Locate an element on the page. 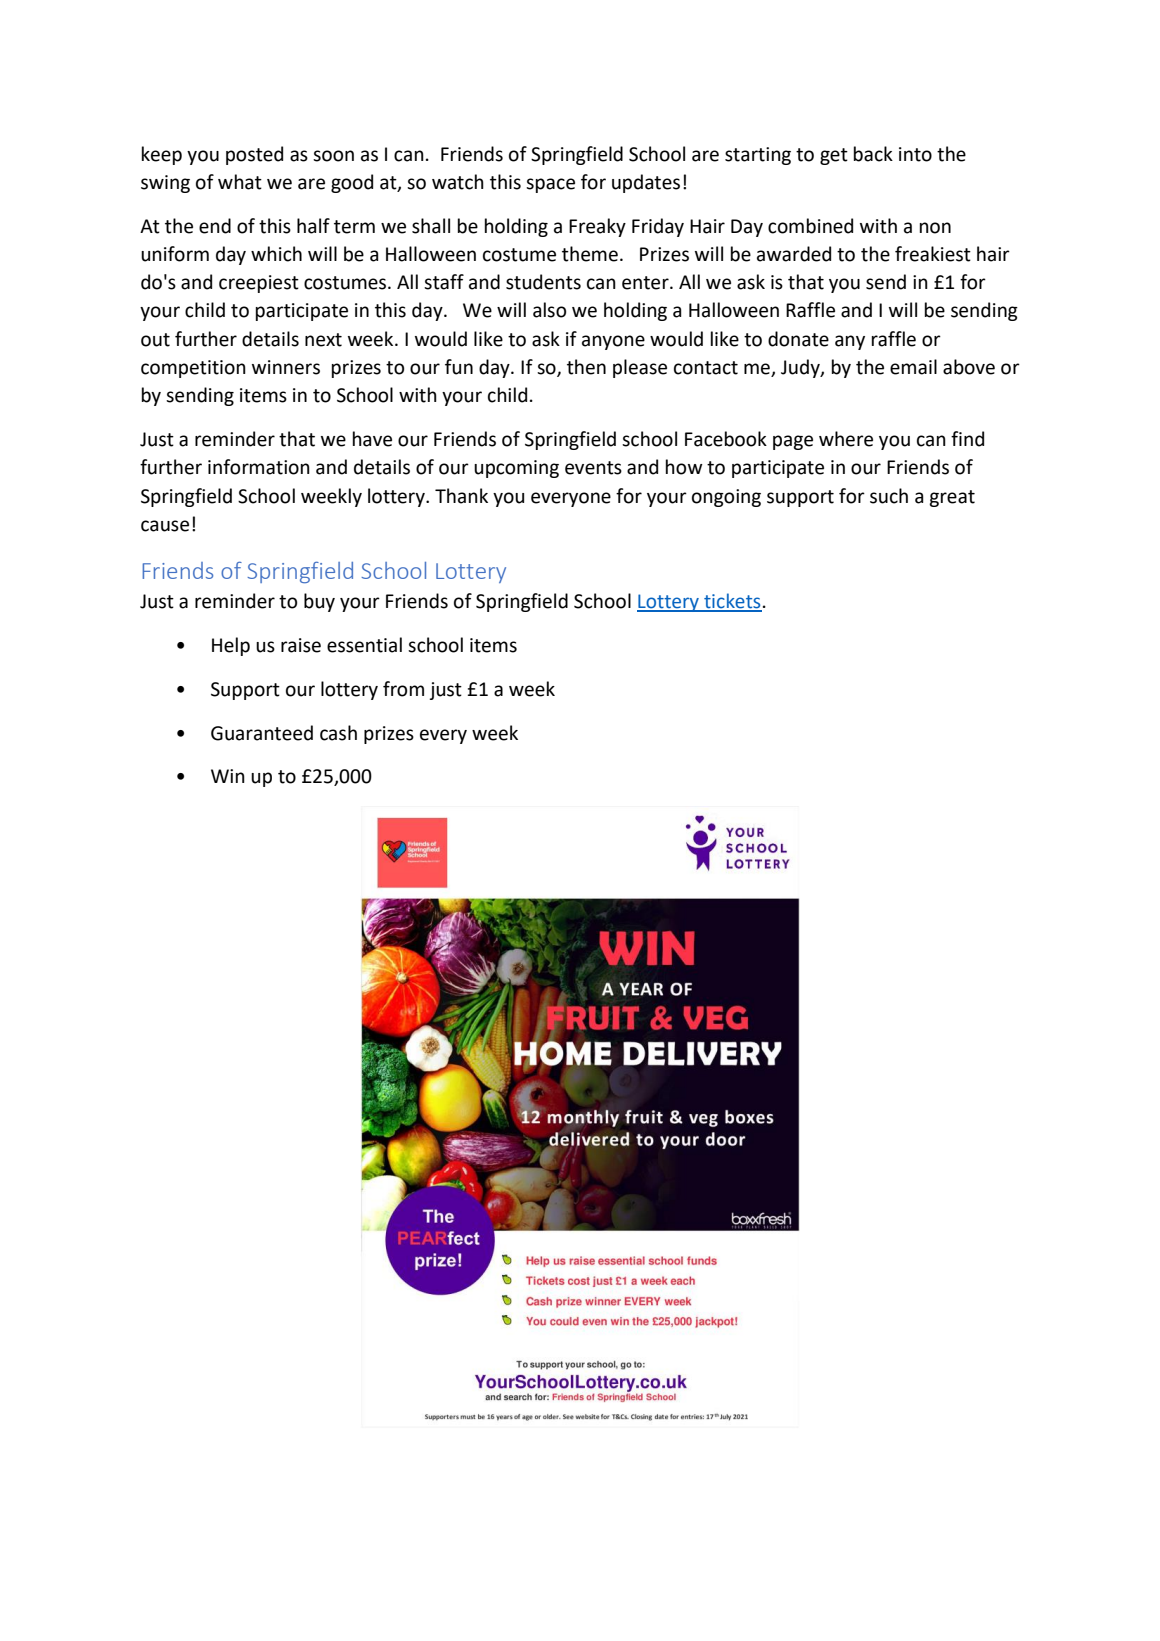 Image resolution: width=1160 pixels, height=1641 pixels. what is located at coordinates (240, 182).
